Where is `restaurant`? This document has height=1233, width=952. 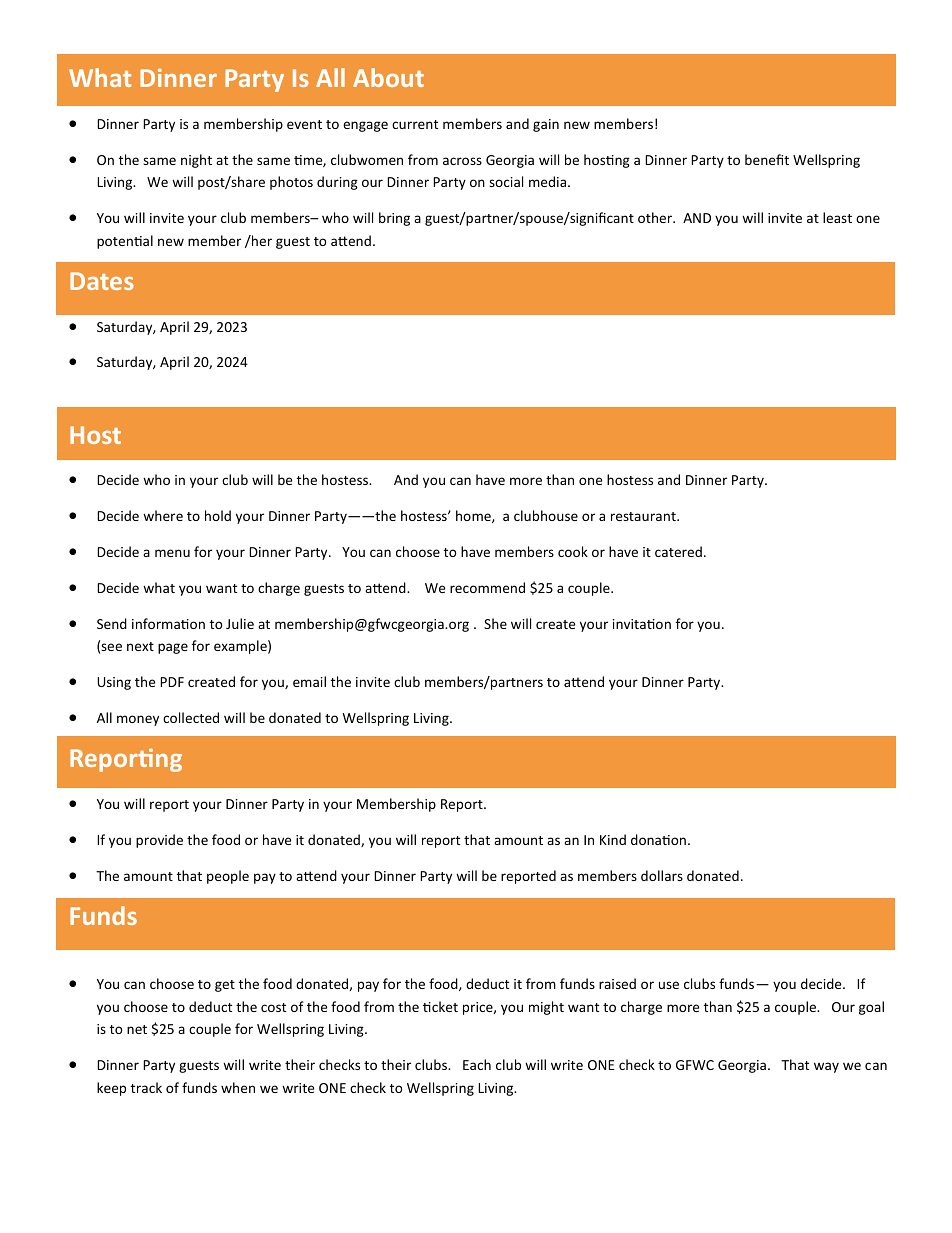
restaurant is located at coordinates (644, 516).
